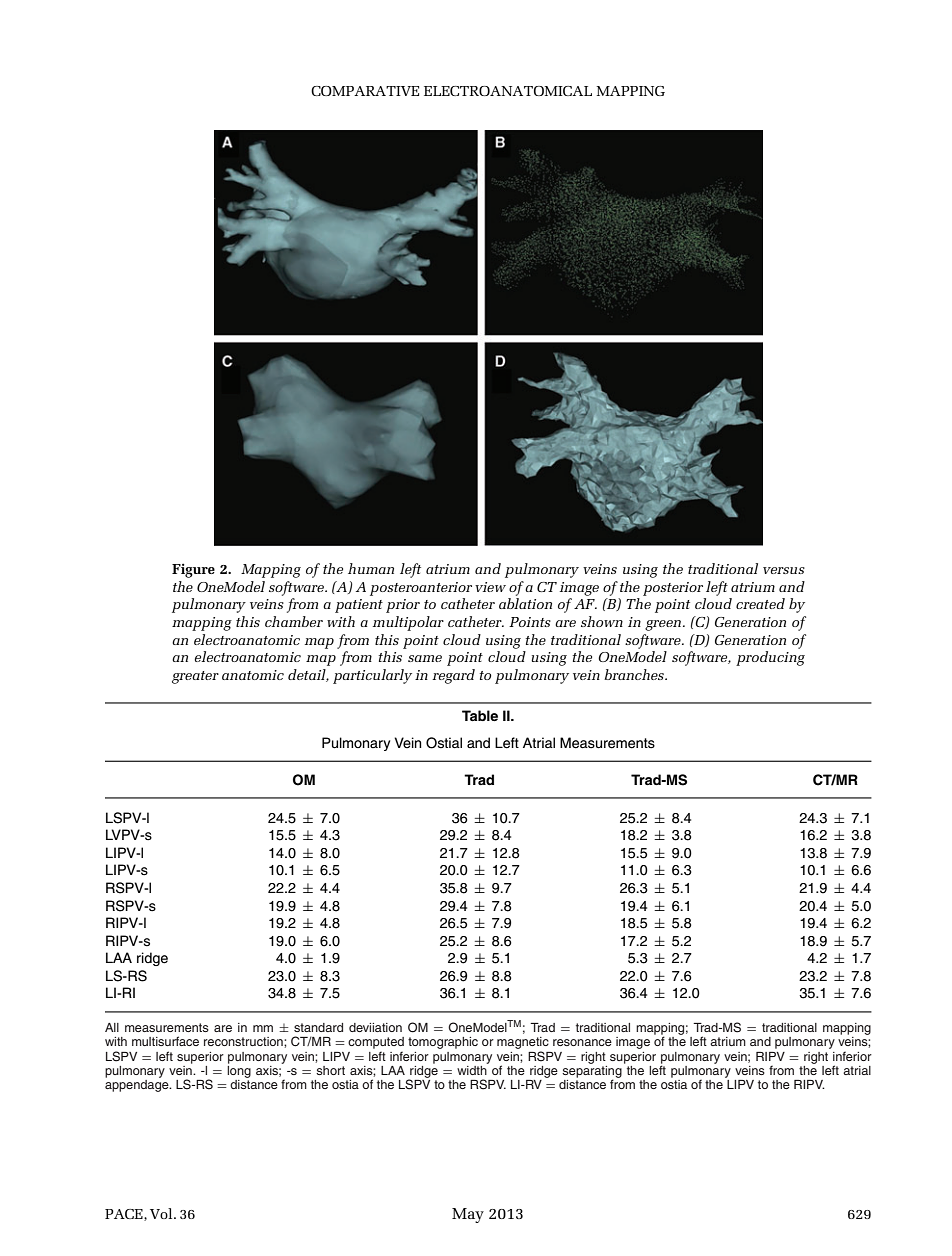 The height and width of the document is (1256, 952). I want to click on May, so click(468, 1215).
